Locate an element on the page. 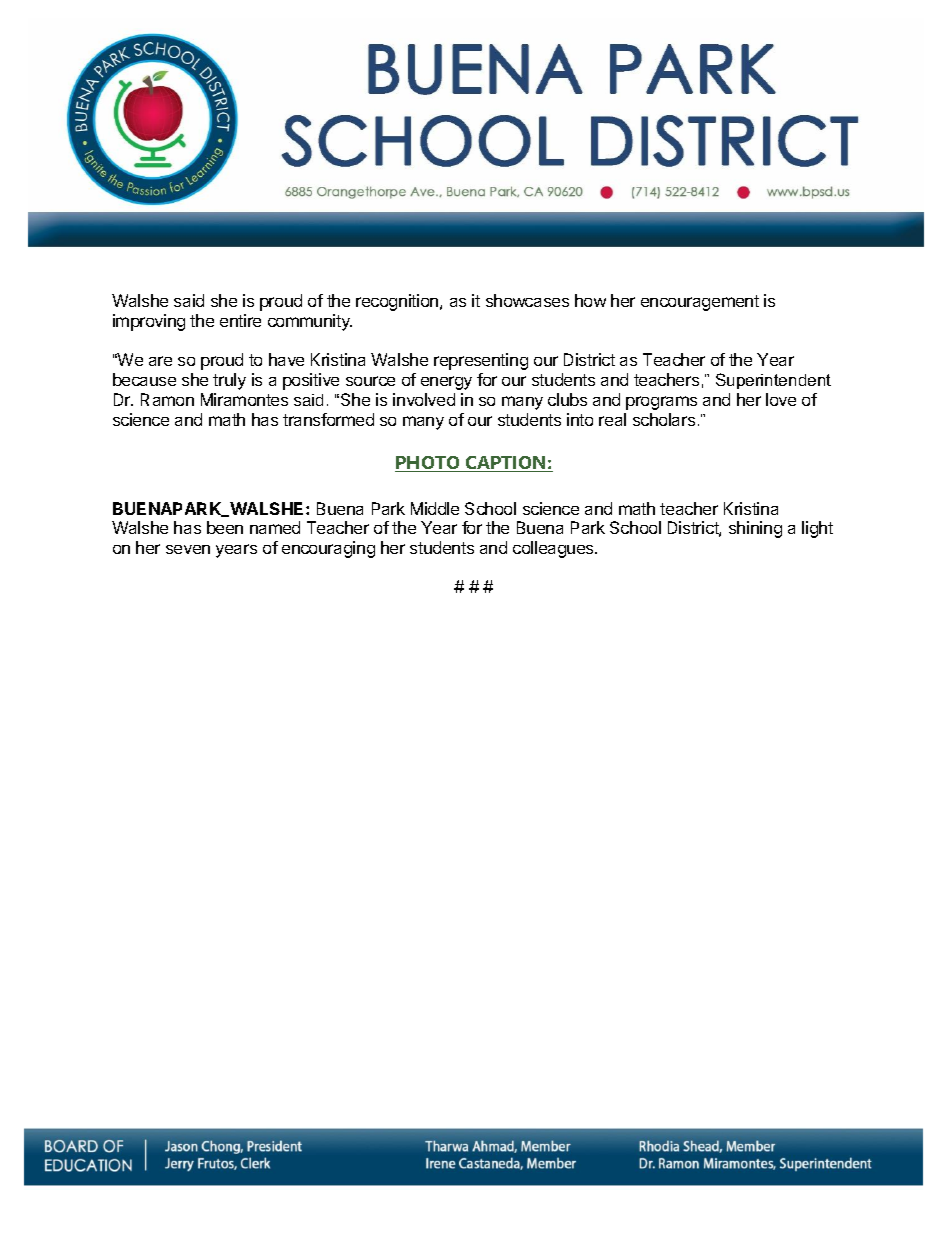  transformed is located at coordinates (328, 419).
